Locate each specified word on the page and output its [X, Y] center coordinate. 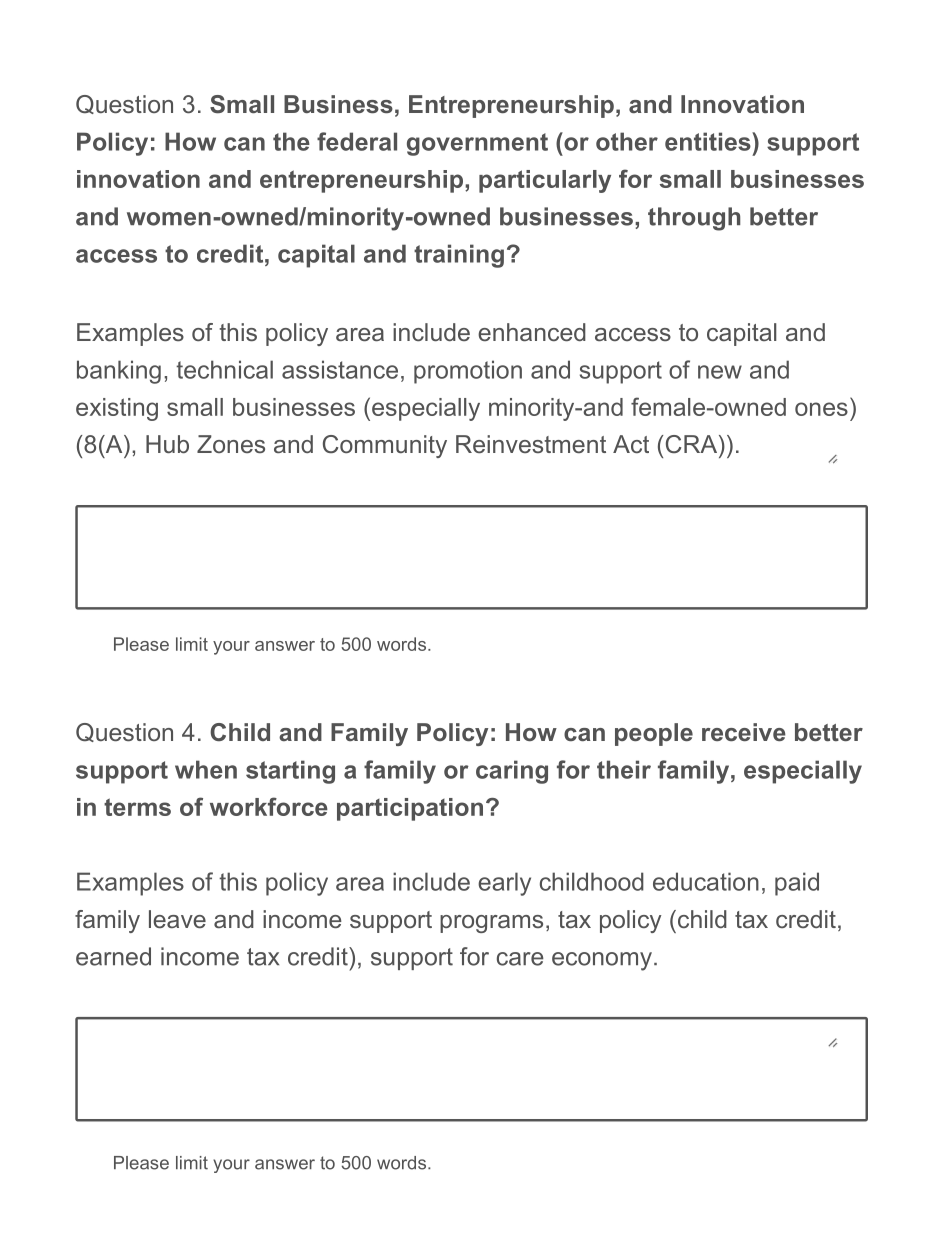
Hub [167, 444]
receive [744, 732]
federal [357, 141]
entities [709, 141]
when [206, 769]
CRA [693, 444]
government [477, 144]
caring [512, 772]
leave [177, 919]
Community [385, 446]
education [706, 881]
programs [491, 924]
